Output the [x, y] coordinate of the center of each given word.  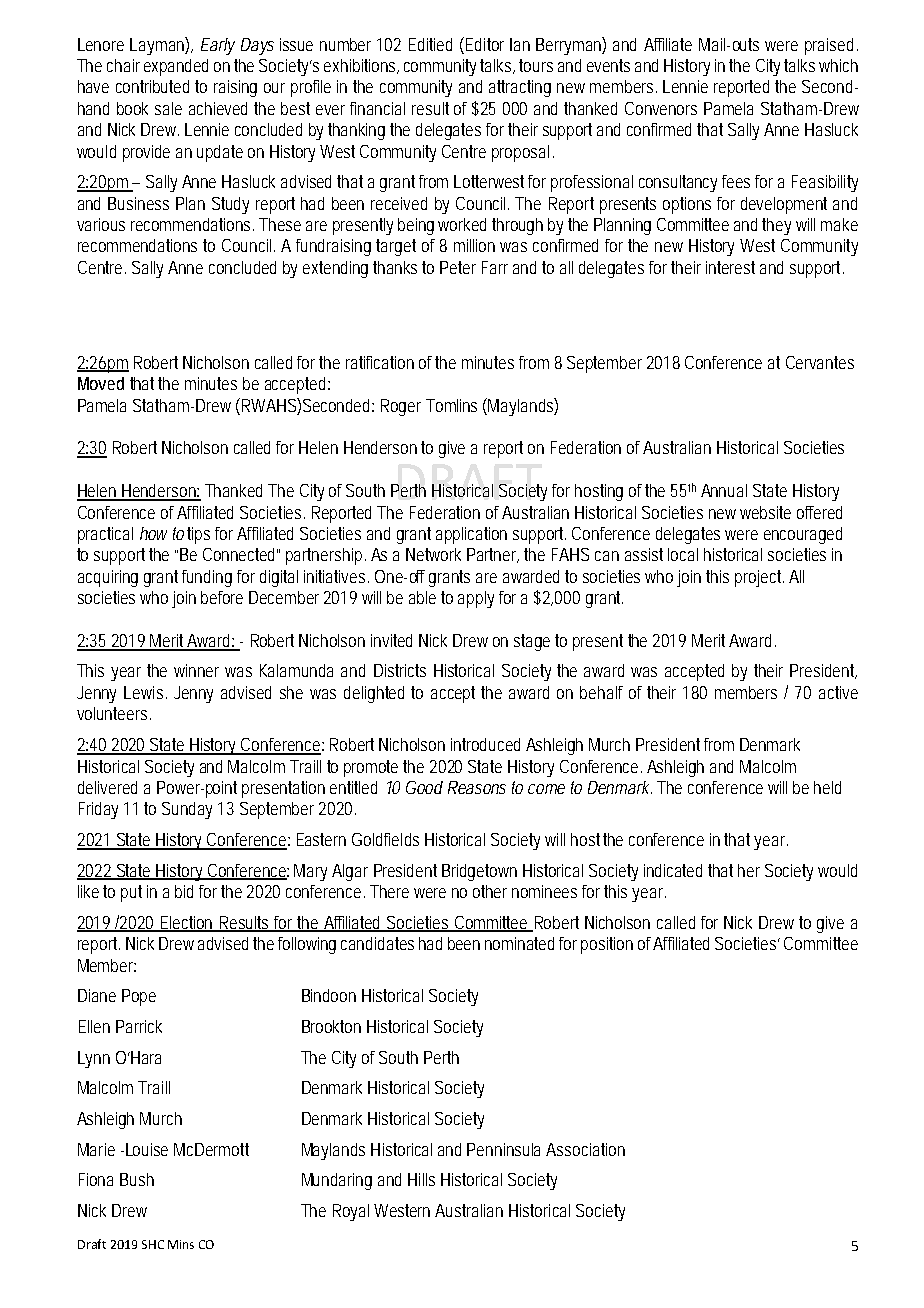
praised [829, 46]
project [759, 578]
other [490, 891]
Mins [181, 1244]
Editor [483, 44]
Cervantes [820, 362]
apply [476, 599]
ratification [380, 362]
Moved [101, 383]
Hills [421, 1179]
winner [196, 670]
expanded [176, 67]
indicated [673, 870]
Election [186, 923]
